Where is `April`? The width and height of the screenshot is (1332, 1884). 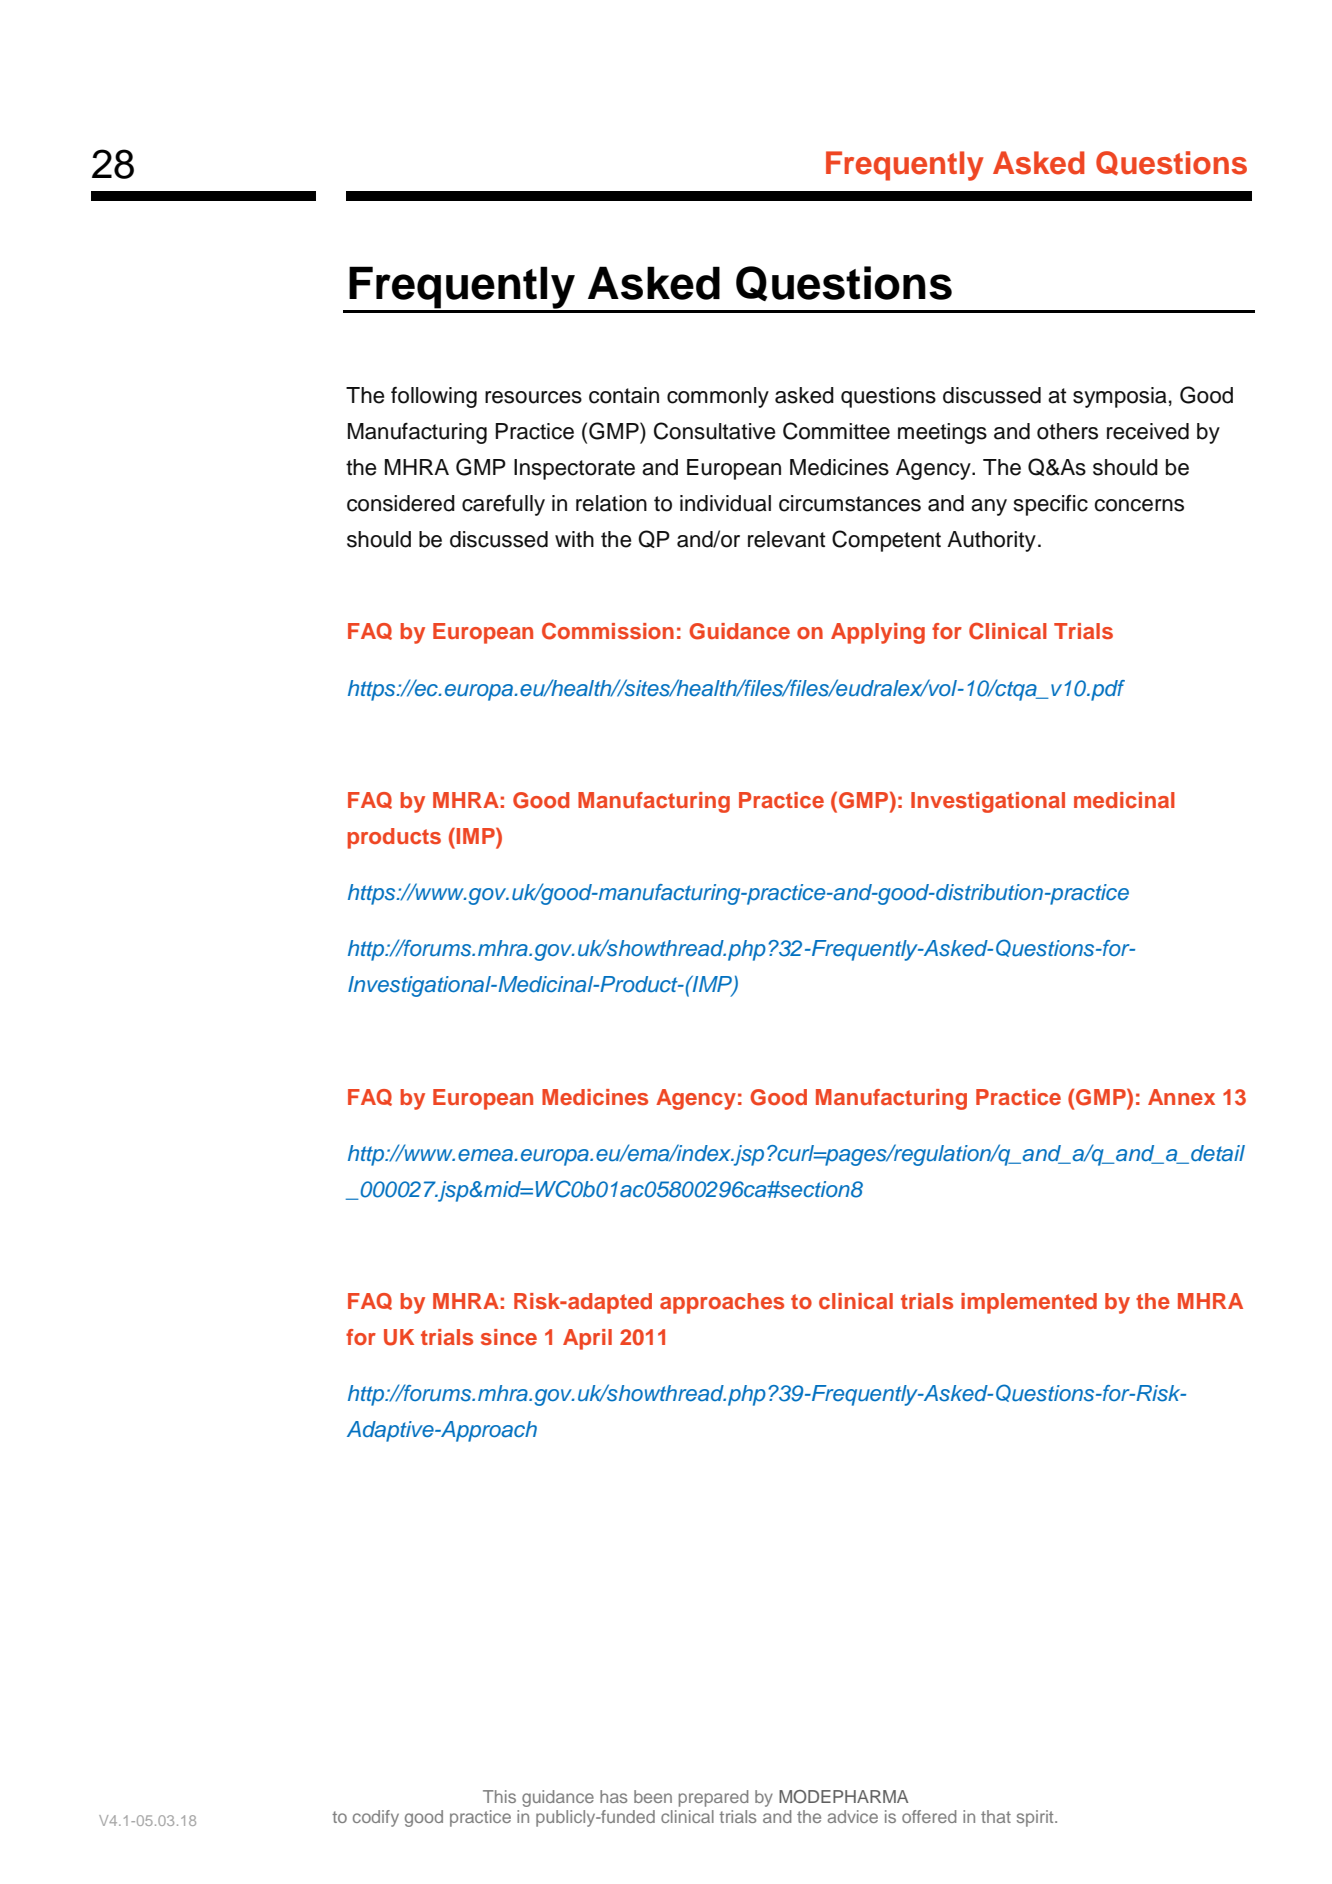 April is located at coordinates (587, 1339).
